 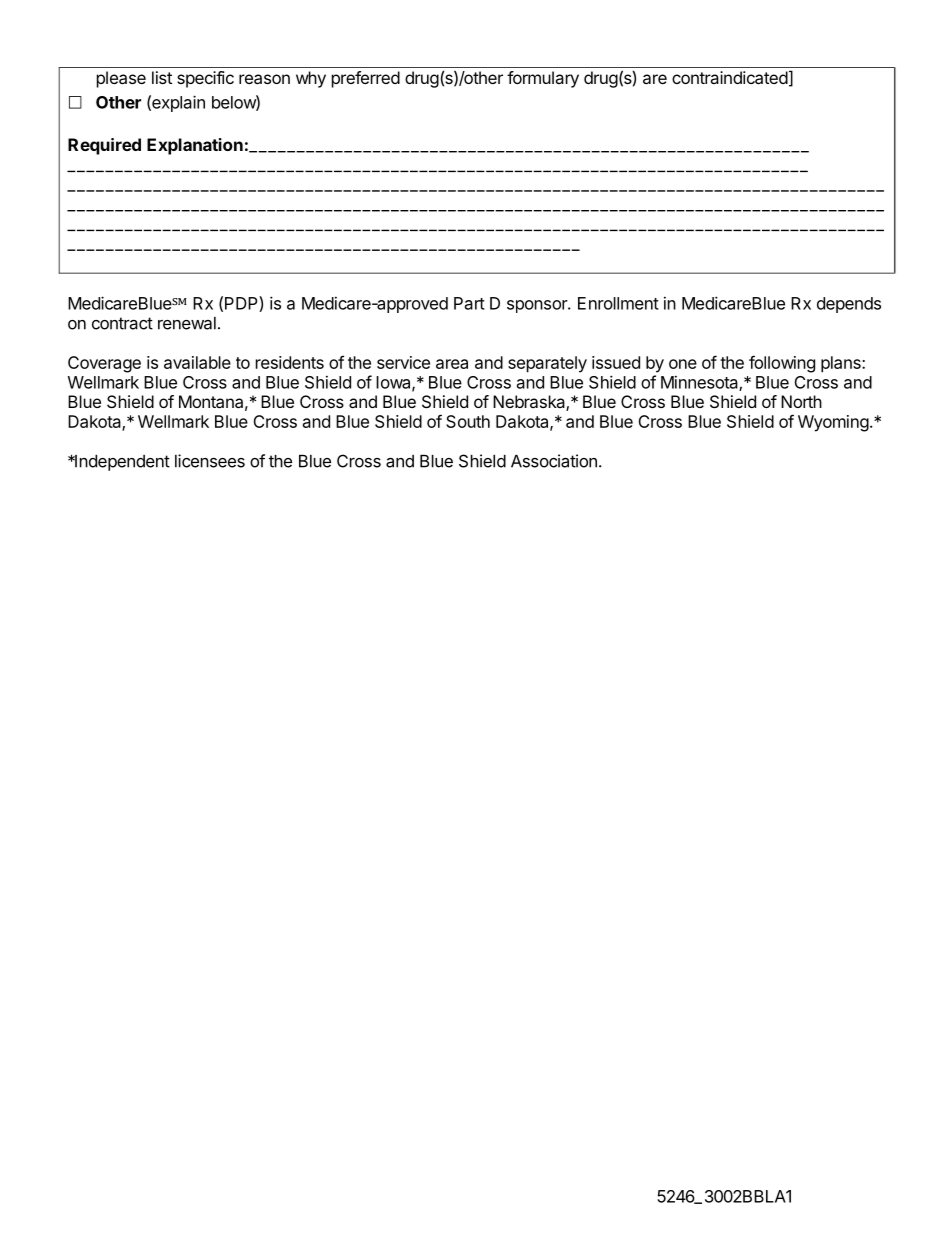 What do you see at coordinates (782, 364) in the screenshot?
I see `following` at bounding box center [782, 364].
